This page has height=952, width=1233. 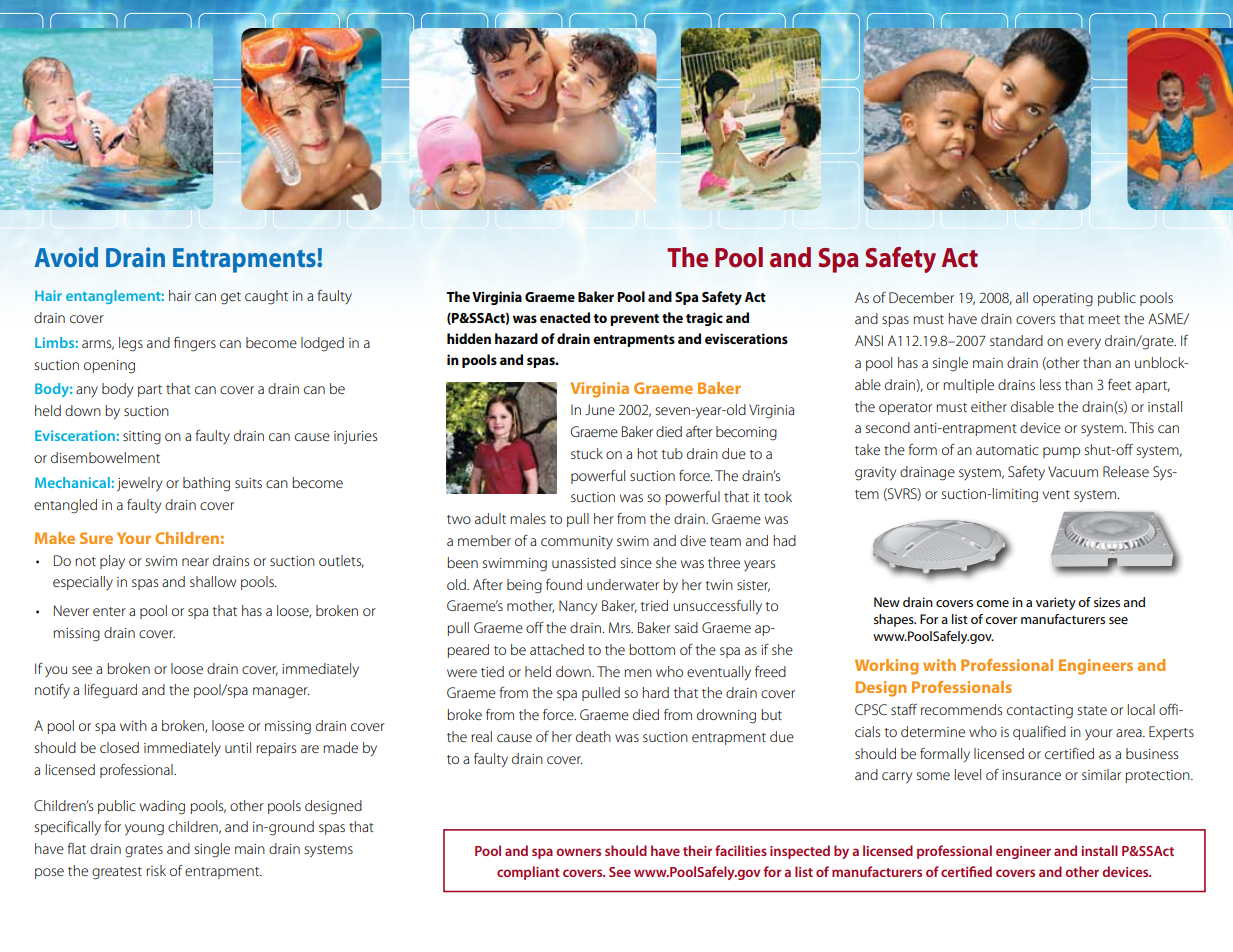 I want to click on owners, so click(x=578, y=852).
